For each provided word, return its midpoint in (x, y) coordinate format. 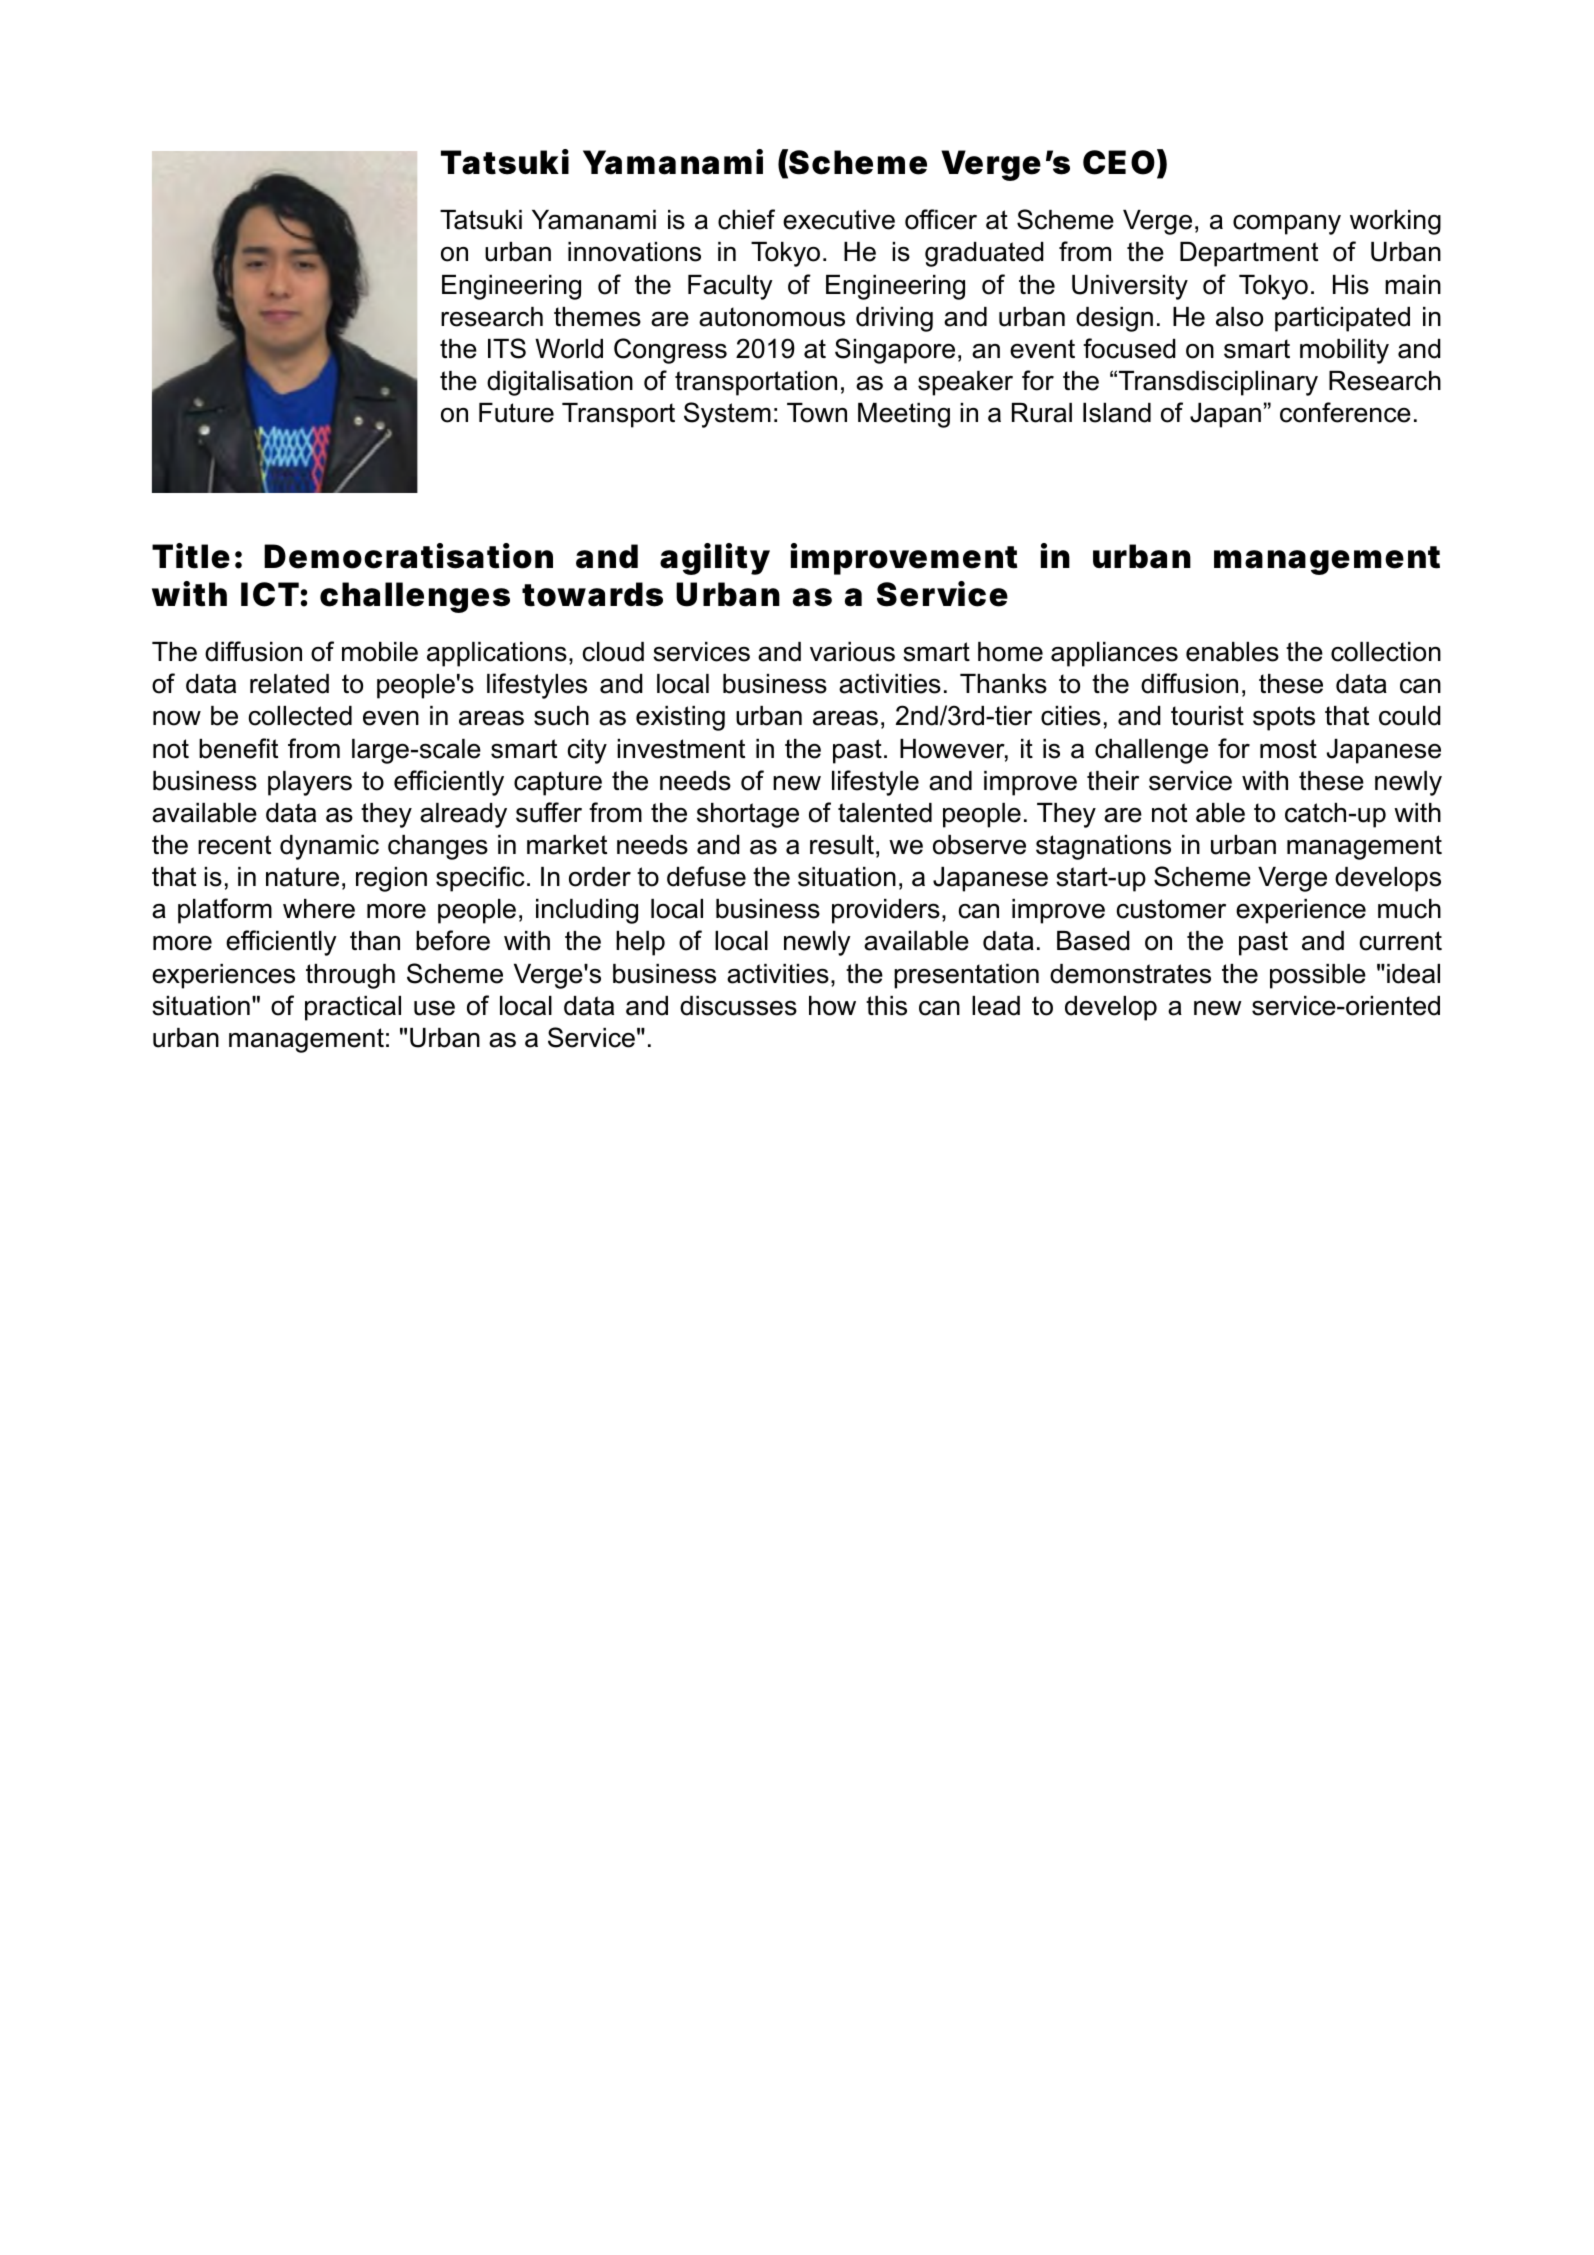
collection (1386, 652)
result (842, 845)
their (1113, 781)
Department (1249, 254)
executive (839, 220)
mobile (380, 652)
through (350, 976)
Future (516, 413)
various (852, 652)
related (289, 684)
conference (1345, 412)
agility (715, 559)
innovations (634, 252)
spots (1284, 718)
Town (817, 413)
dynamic (329, 847)
